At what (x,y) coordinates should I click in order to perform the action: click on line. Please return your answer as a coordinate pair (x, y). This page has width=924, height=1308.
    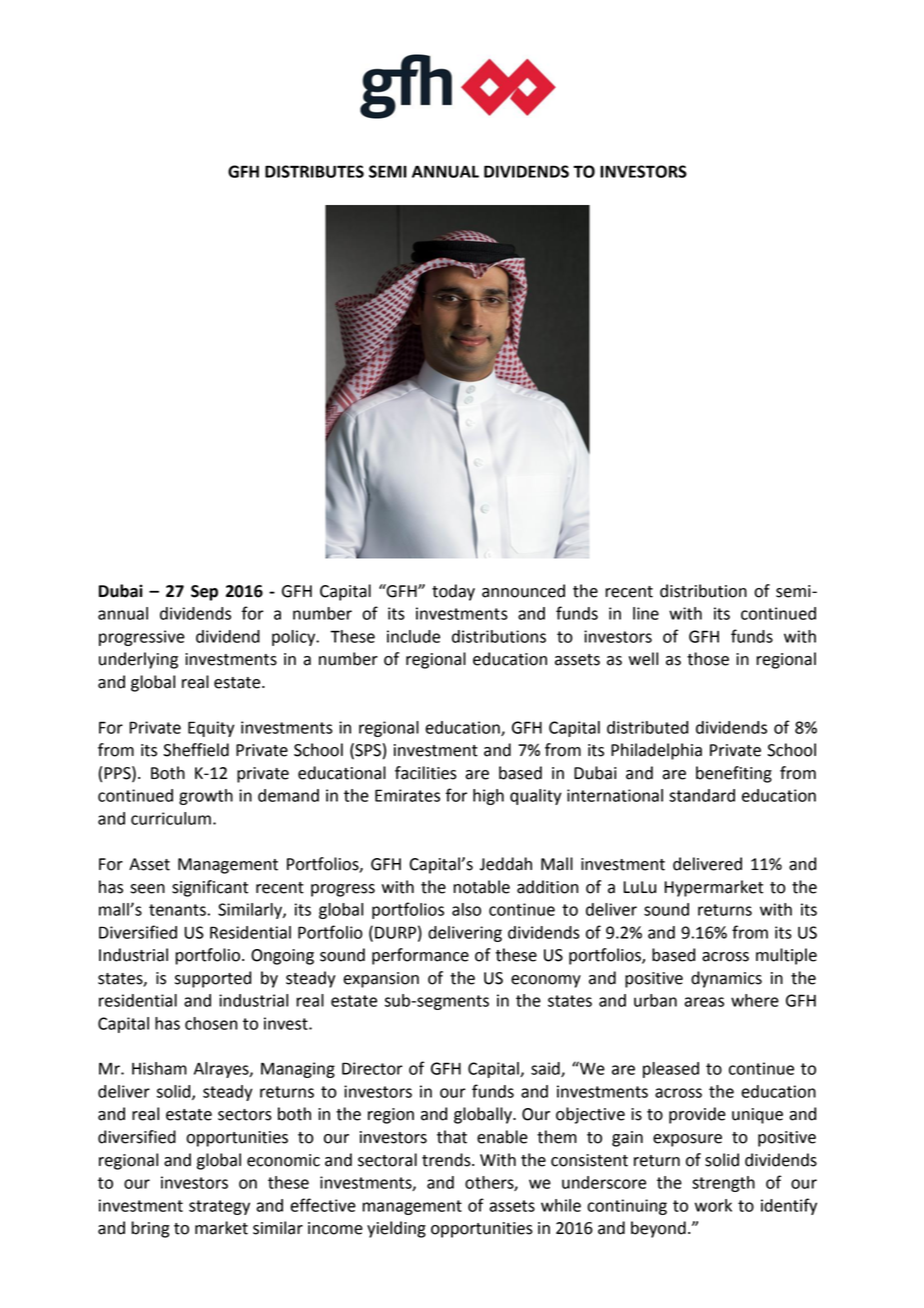
    Looking at the image, I should click on (646, 613).
